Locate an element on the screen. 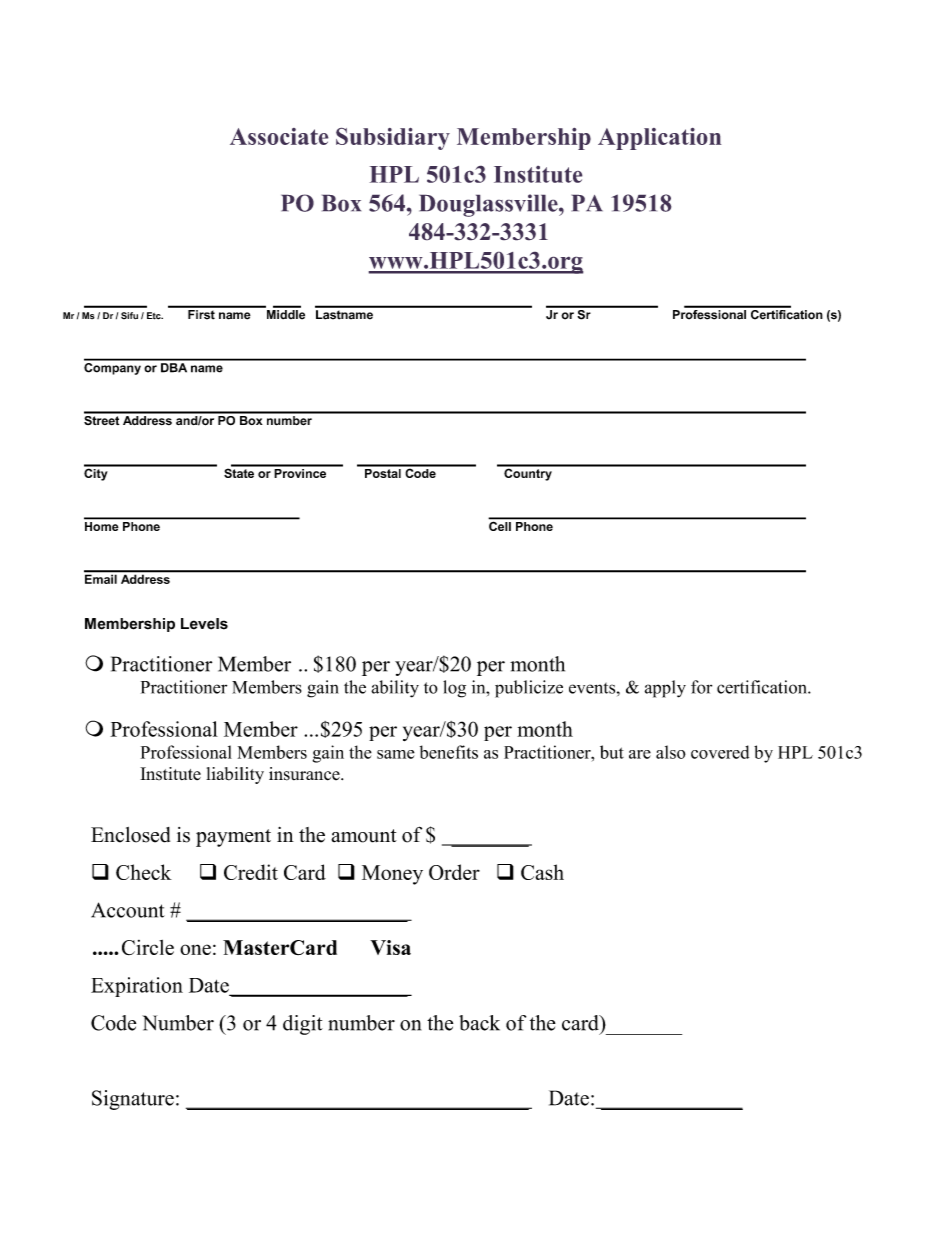 This screenshot has height=1233, width=952. Associate is located at coordinates (279, 136).
